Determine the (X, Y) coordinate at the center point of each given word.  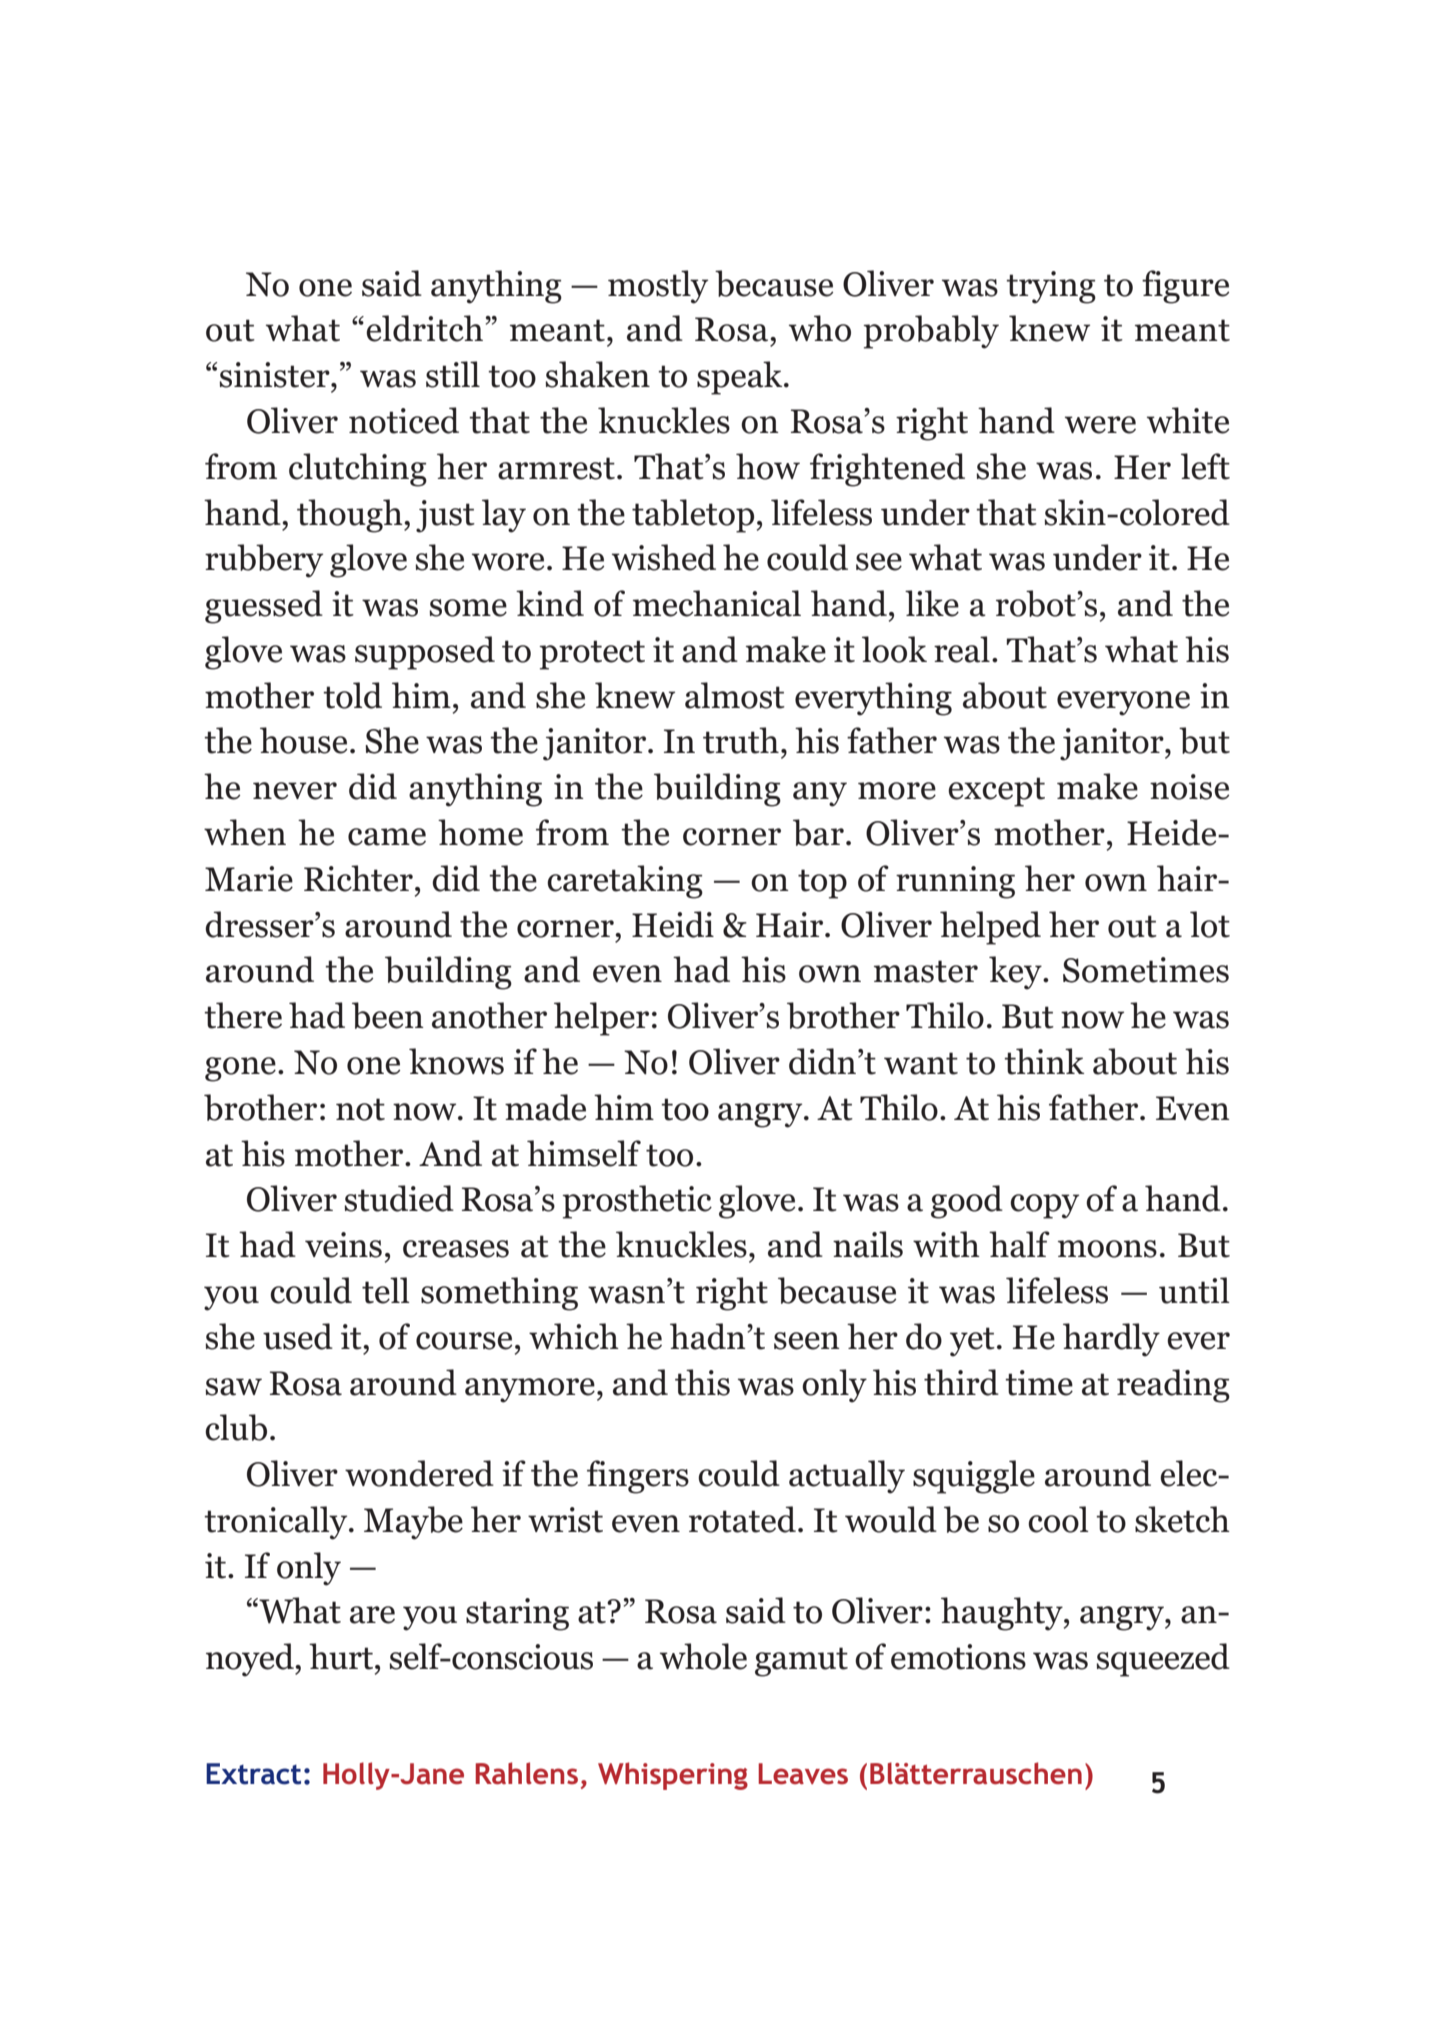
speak (741, 378)
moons (1107, 1249)
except (996, 792)
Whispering (673, 1776)
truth (741, 740)
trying (1051, 287)
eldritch (424, 328)
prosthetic (637, 1202)
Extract (253, 1774)
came (387, 837)
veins (343, 1245)
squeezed (1163, 1660)
